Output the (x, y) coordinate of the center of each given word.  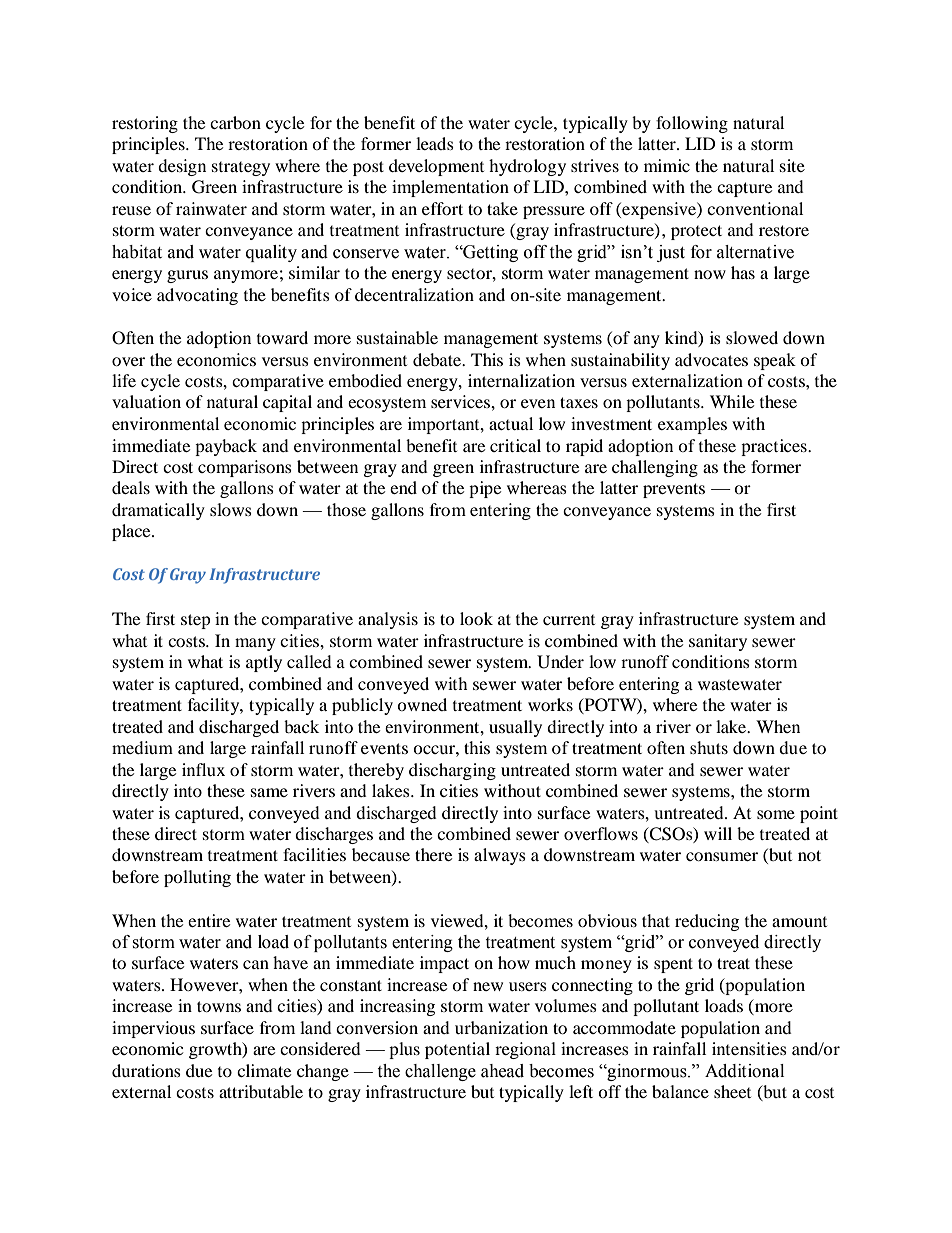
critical (515, 445)
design (182, 167)
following (692, 124)
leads (435, 143)
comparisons (245, 468)
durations (146, 1070)
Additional (744, 1071)
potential (457, 1050)
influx (203, 769)
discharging (452, 771)
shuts (709, 747)
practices (775, 447)
